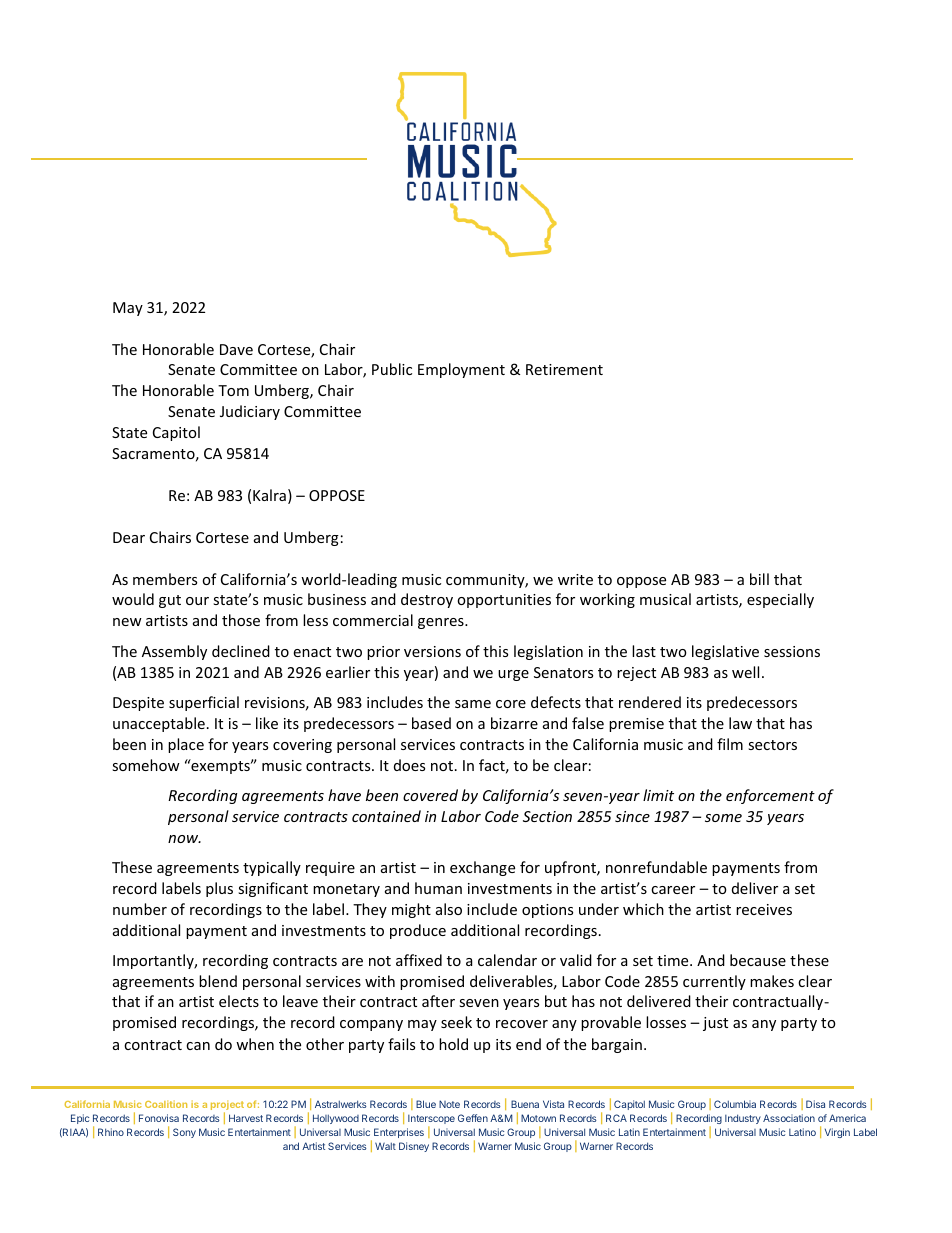  I want to click on plus, so click(219, 889).
